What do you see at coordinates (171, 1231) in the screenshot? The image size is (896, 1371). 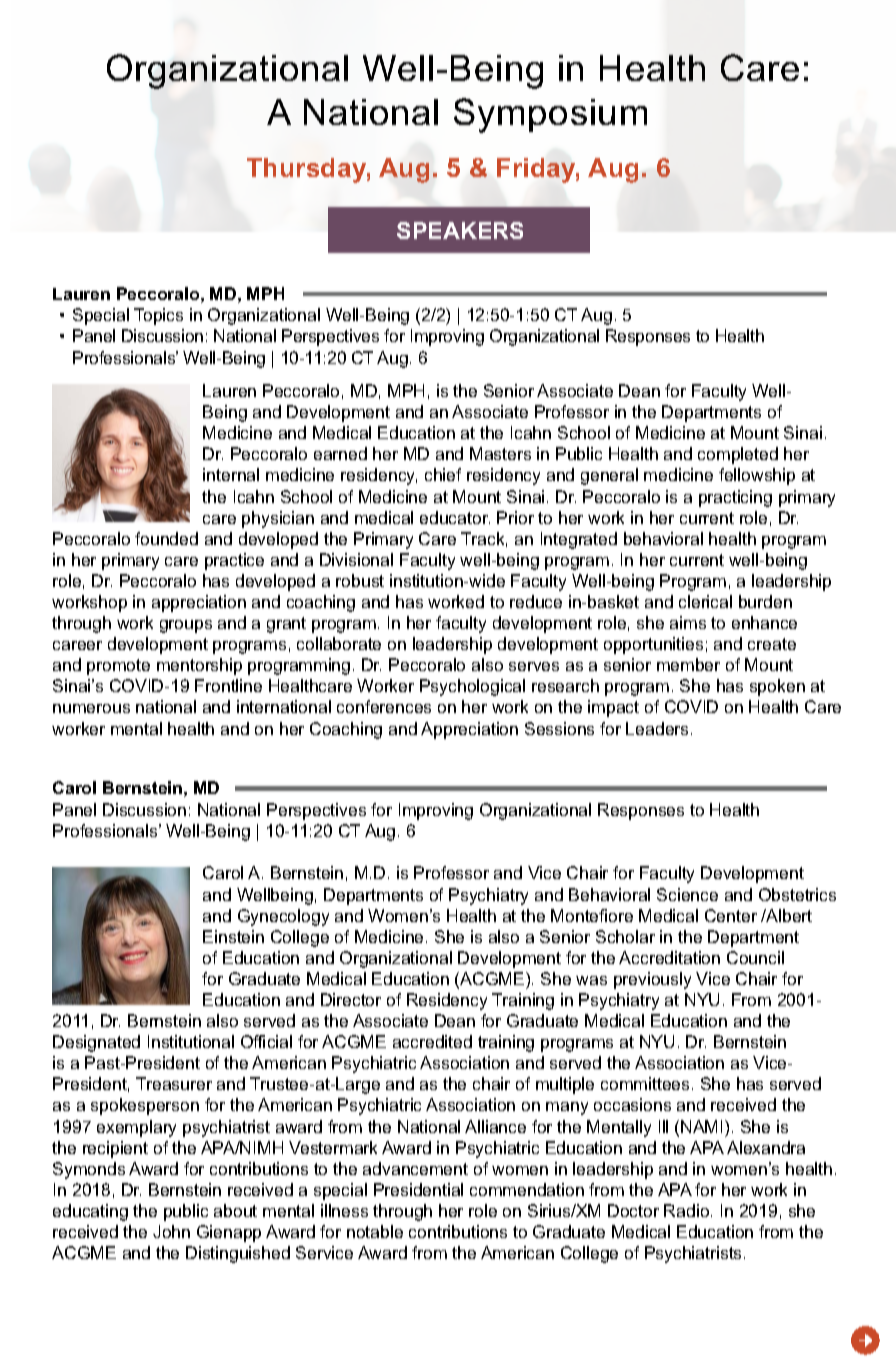 I see `John` at bounding box center [171, 1231].
